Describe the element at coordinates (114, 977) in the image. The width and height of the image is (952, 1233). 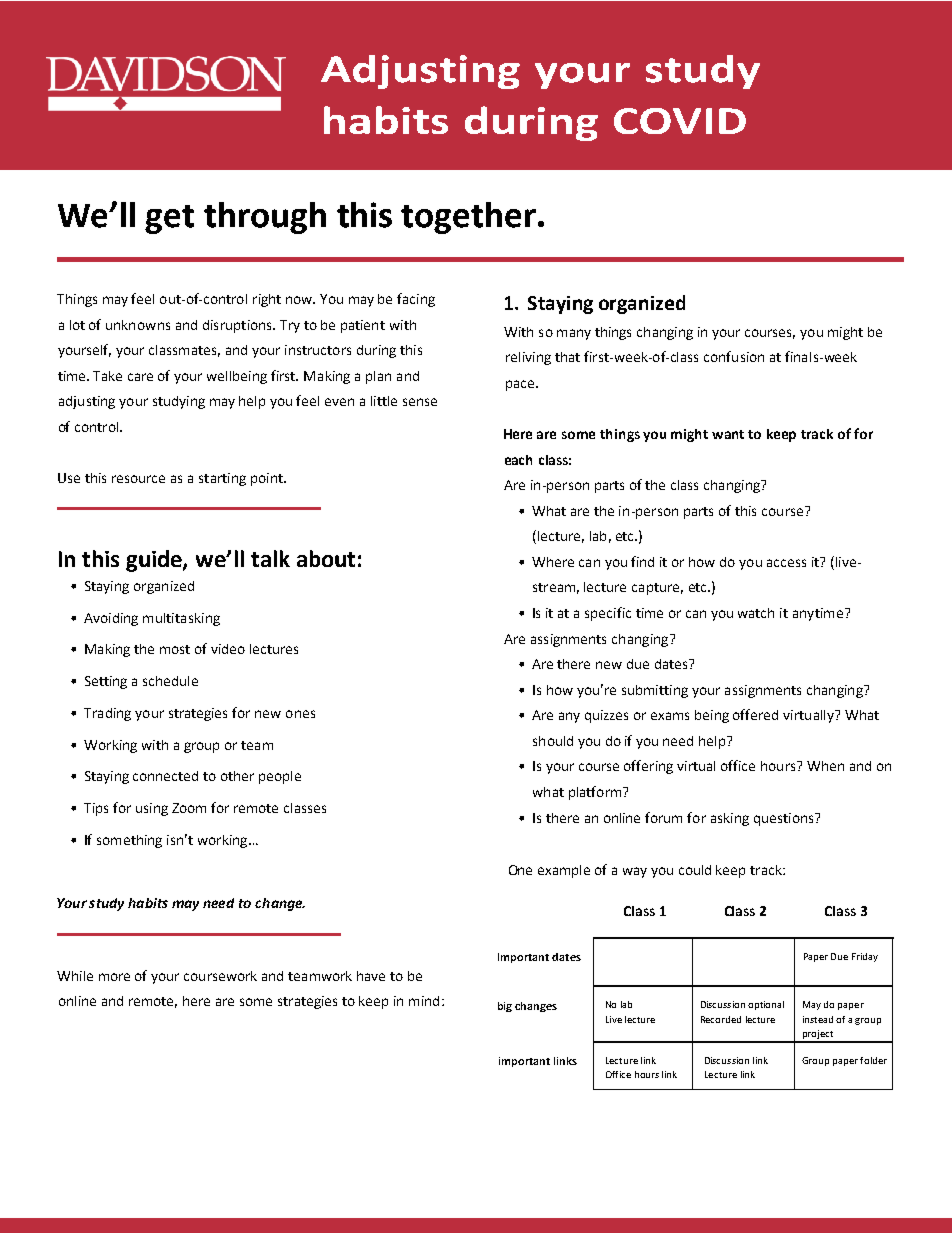
I see `more` at that location.
